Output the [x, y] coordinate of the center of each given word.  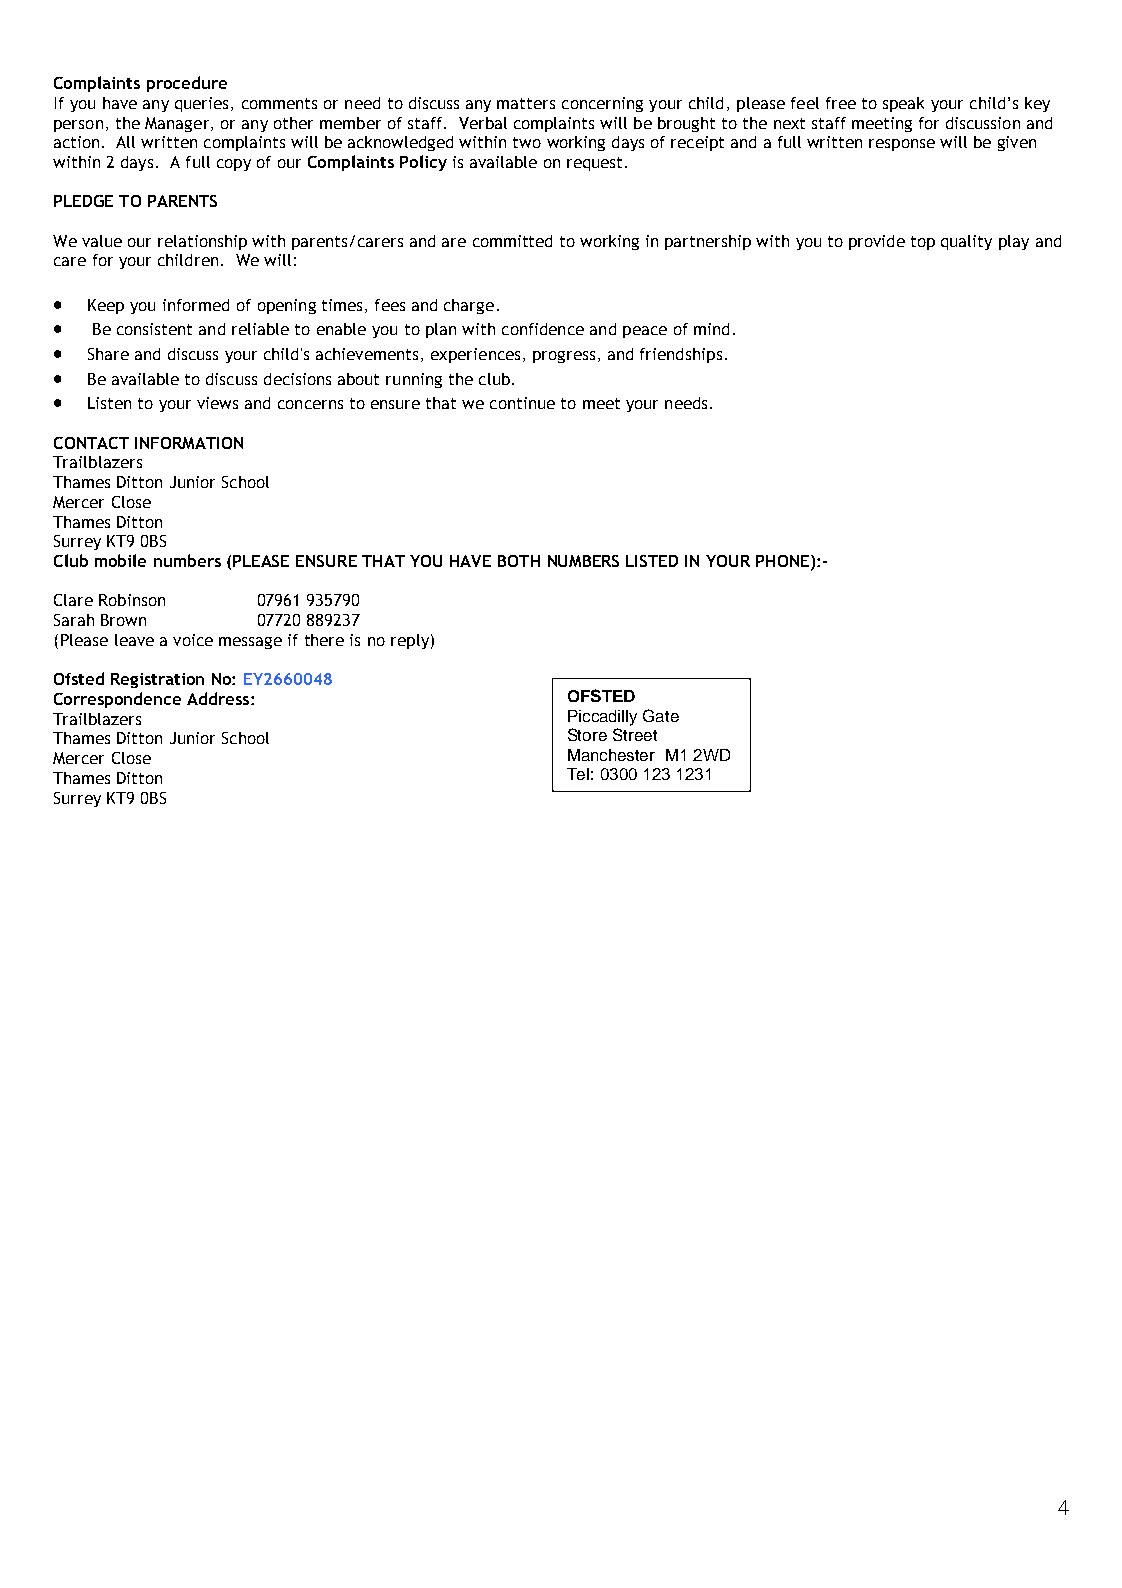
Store [587, 734]
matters [526, 103]
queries [201, 104]
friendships [681, 355]
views [217, 403]
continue [522, 403]
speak [903, 104]
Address [219, 698]
